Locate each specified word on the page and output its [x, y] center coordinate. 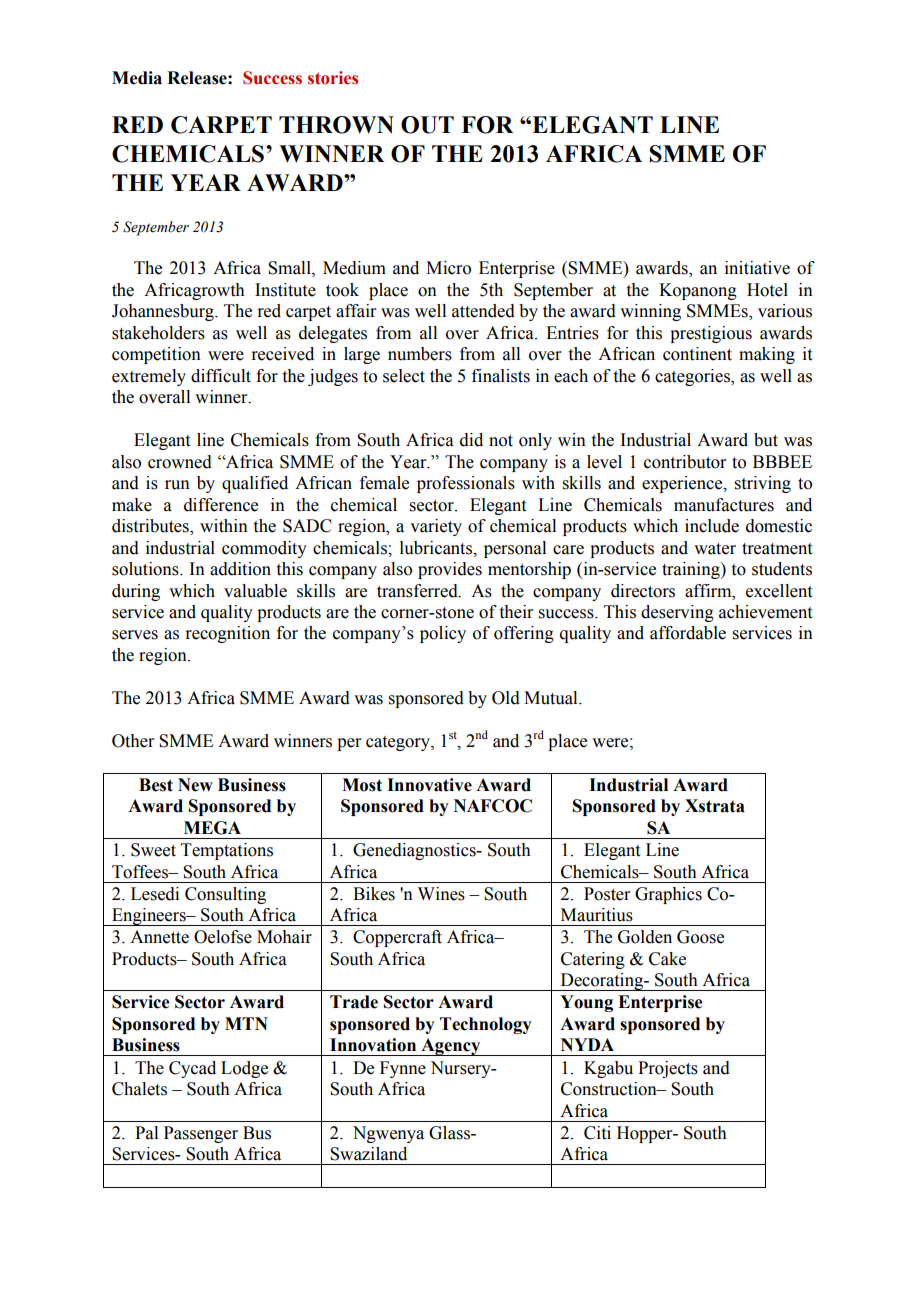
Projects [668, 1069]
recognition [227, 634]
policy [443, 634]
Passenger [201, 1134]
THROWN [336, 125]
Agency [451, 1047]
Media [137, 78]
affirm [709, 591]
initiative [757, 268]
